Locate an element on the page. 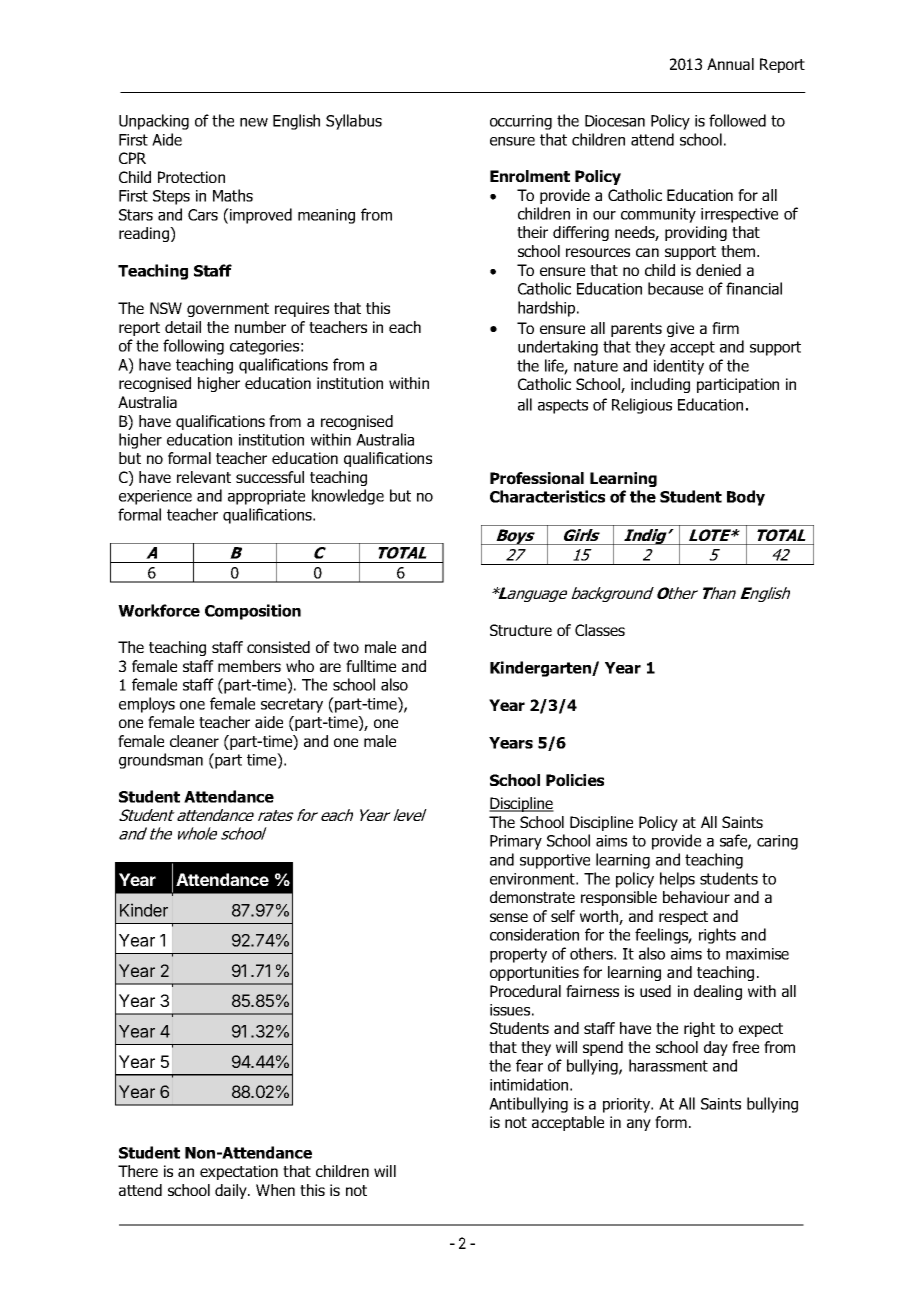 The height and width of the image is (1308, 924). Classes is located at coordinates (600, 630).
